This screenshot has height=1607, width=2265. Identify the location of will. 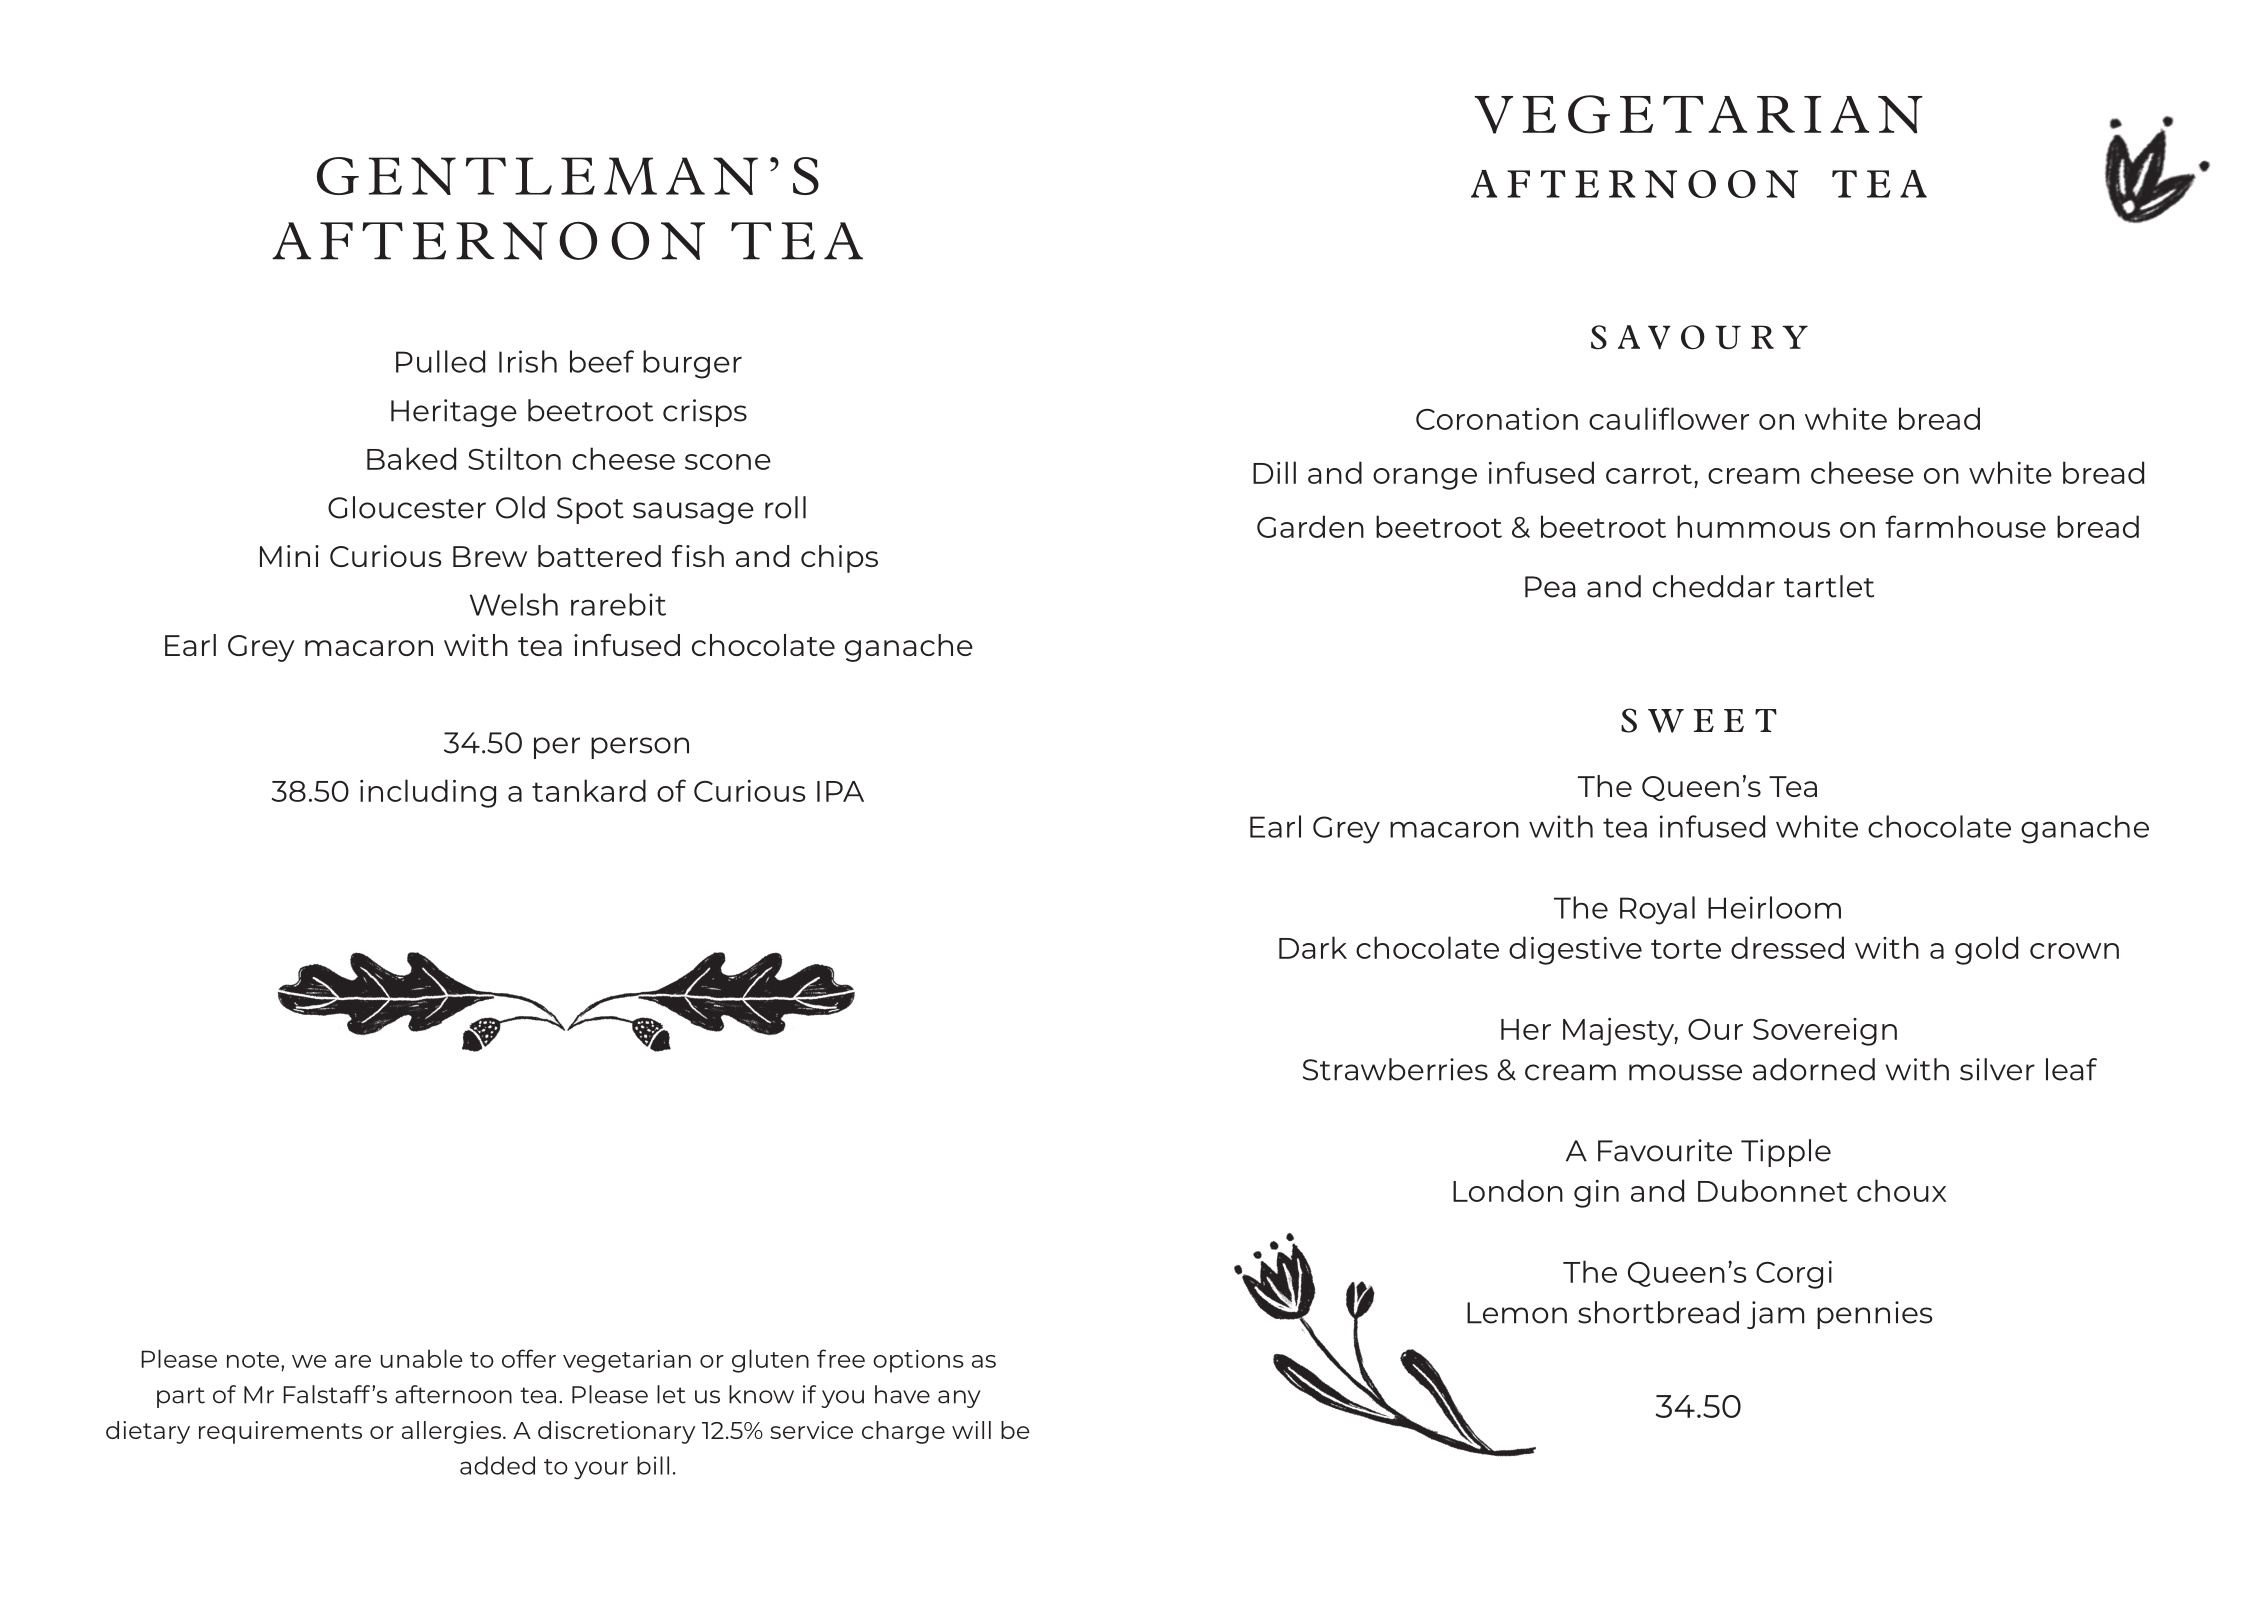
(971, 1430).
